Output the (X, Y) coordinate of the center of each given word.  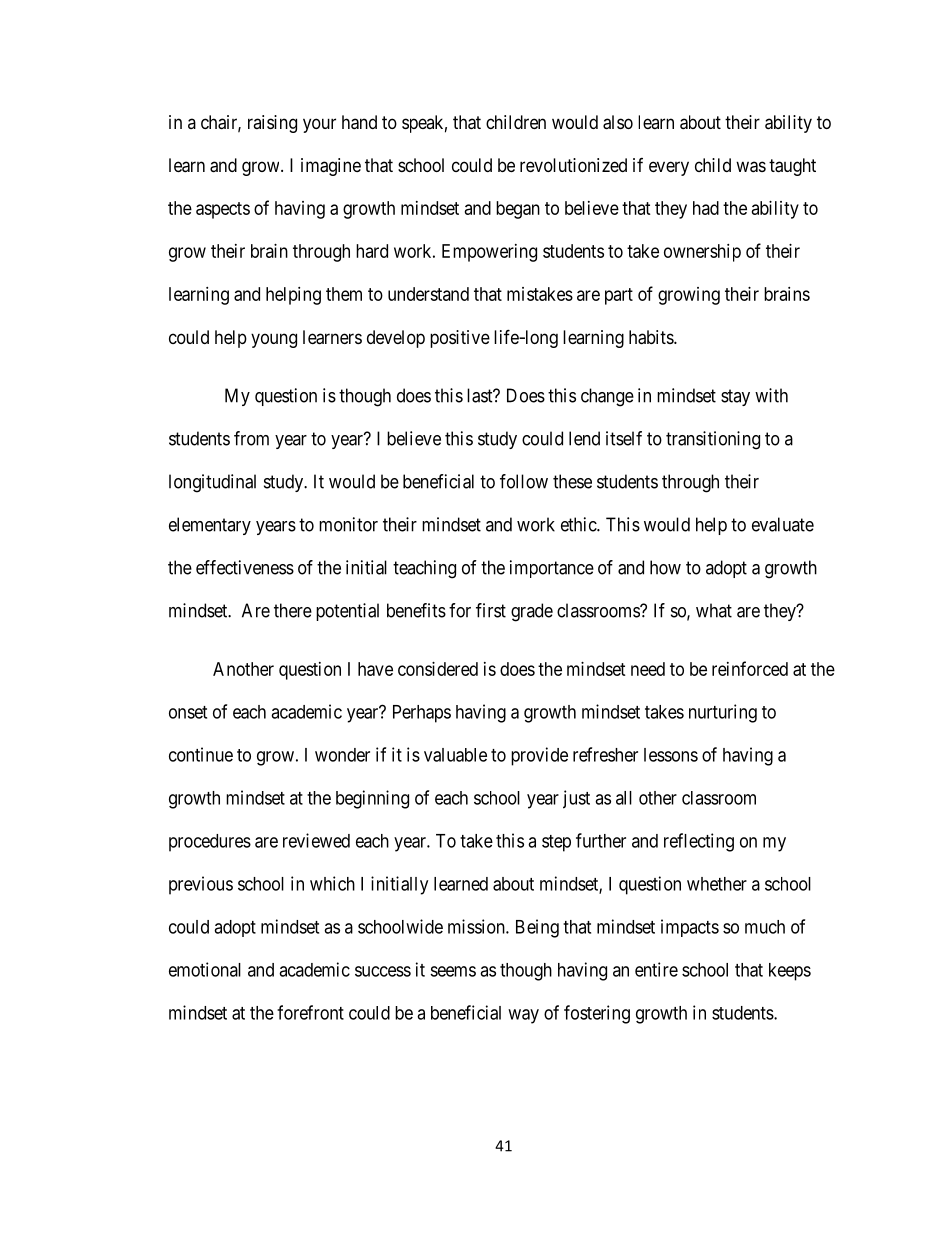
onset (188, 712)
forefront (310, 1012)
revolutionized (573, 165)
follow (524, 481)
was (751, 167)
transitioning (713, 440)
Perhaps (422, 714)
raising (272, 124)
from (251, 438)
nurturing (723, 713)
